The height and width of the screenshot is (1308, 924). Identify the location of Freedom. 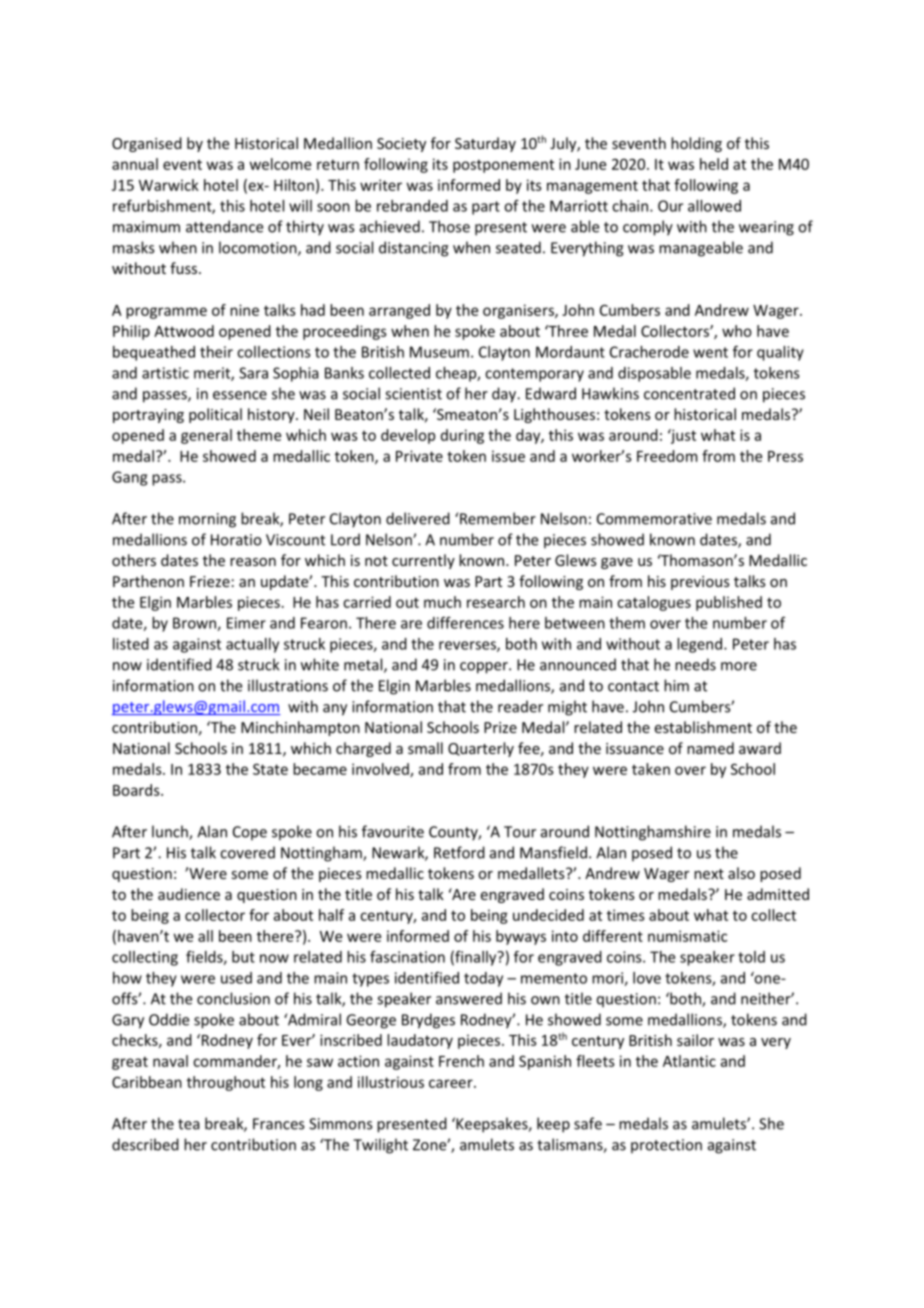
(667, 456).
